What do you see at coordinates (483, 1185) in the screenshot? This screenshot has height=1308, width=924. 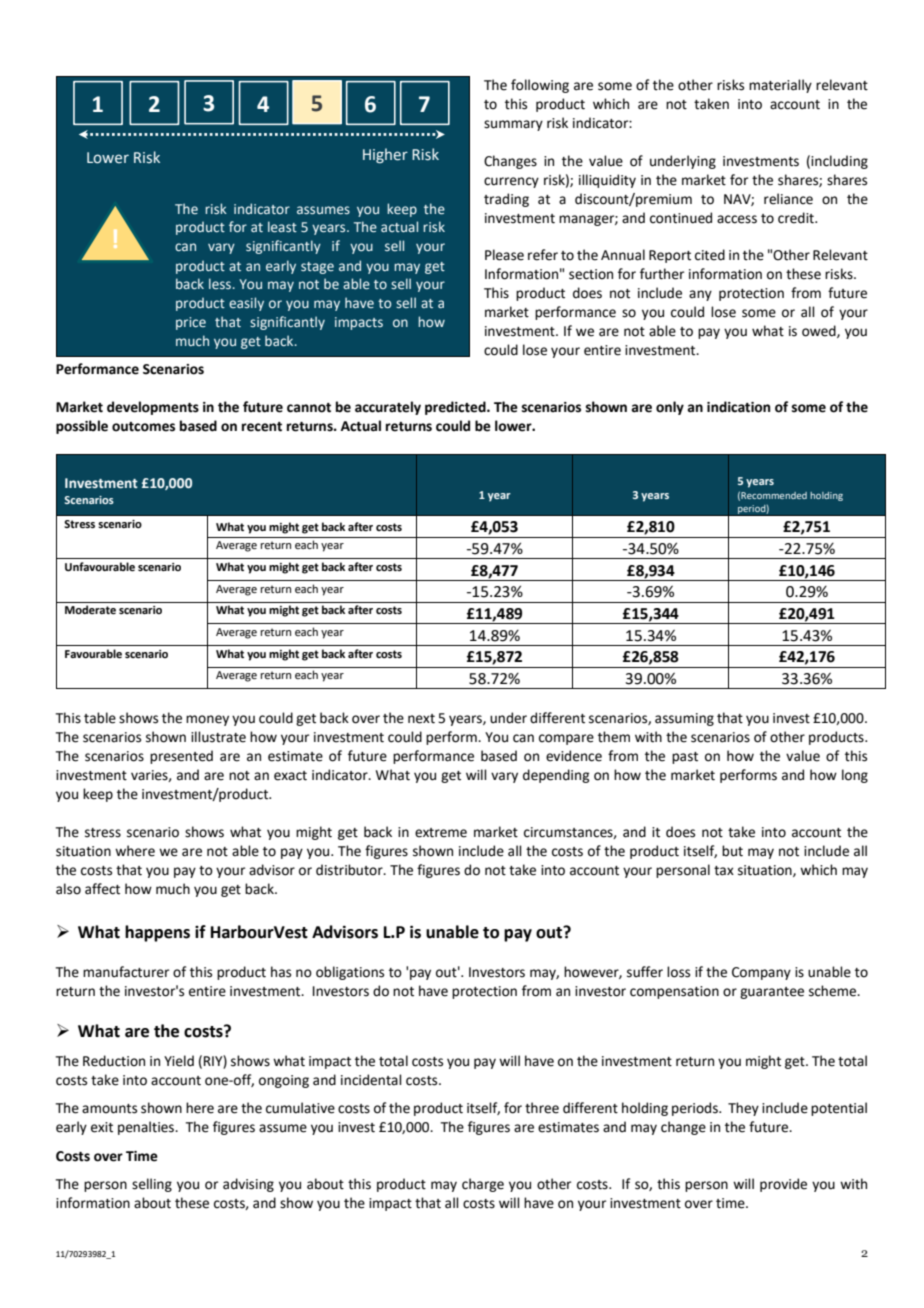 I see `charge` at bounding box center [483, 1185].
